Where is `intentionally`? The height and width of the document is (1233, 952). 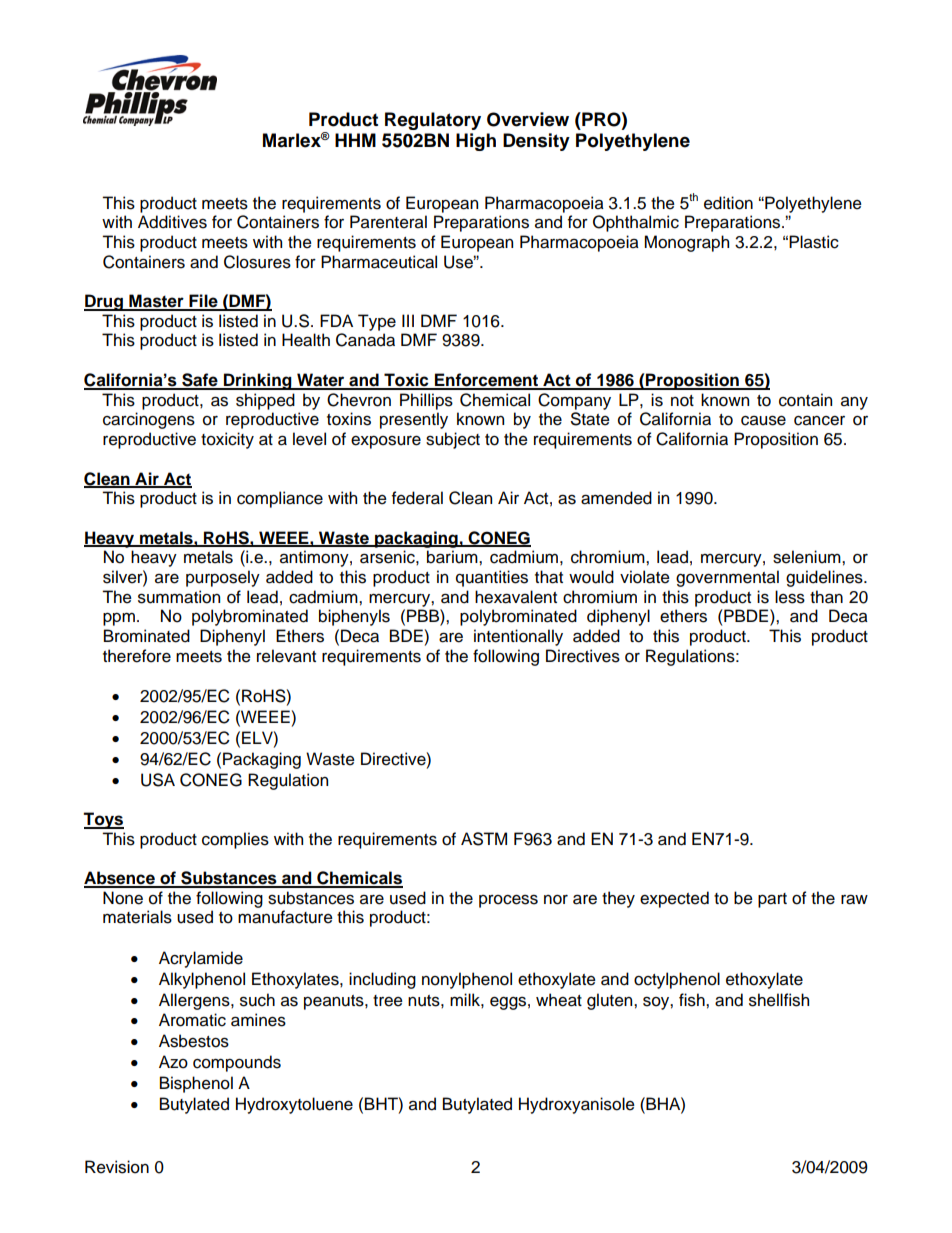
intentionally is located at coordinates (518, 637).
